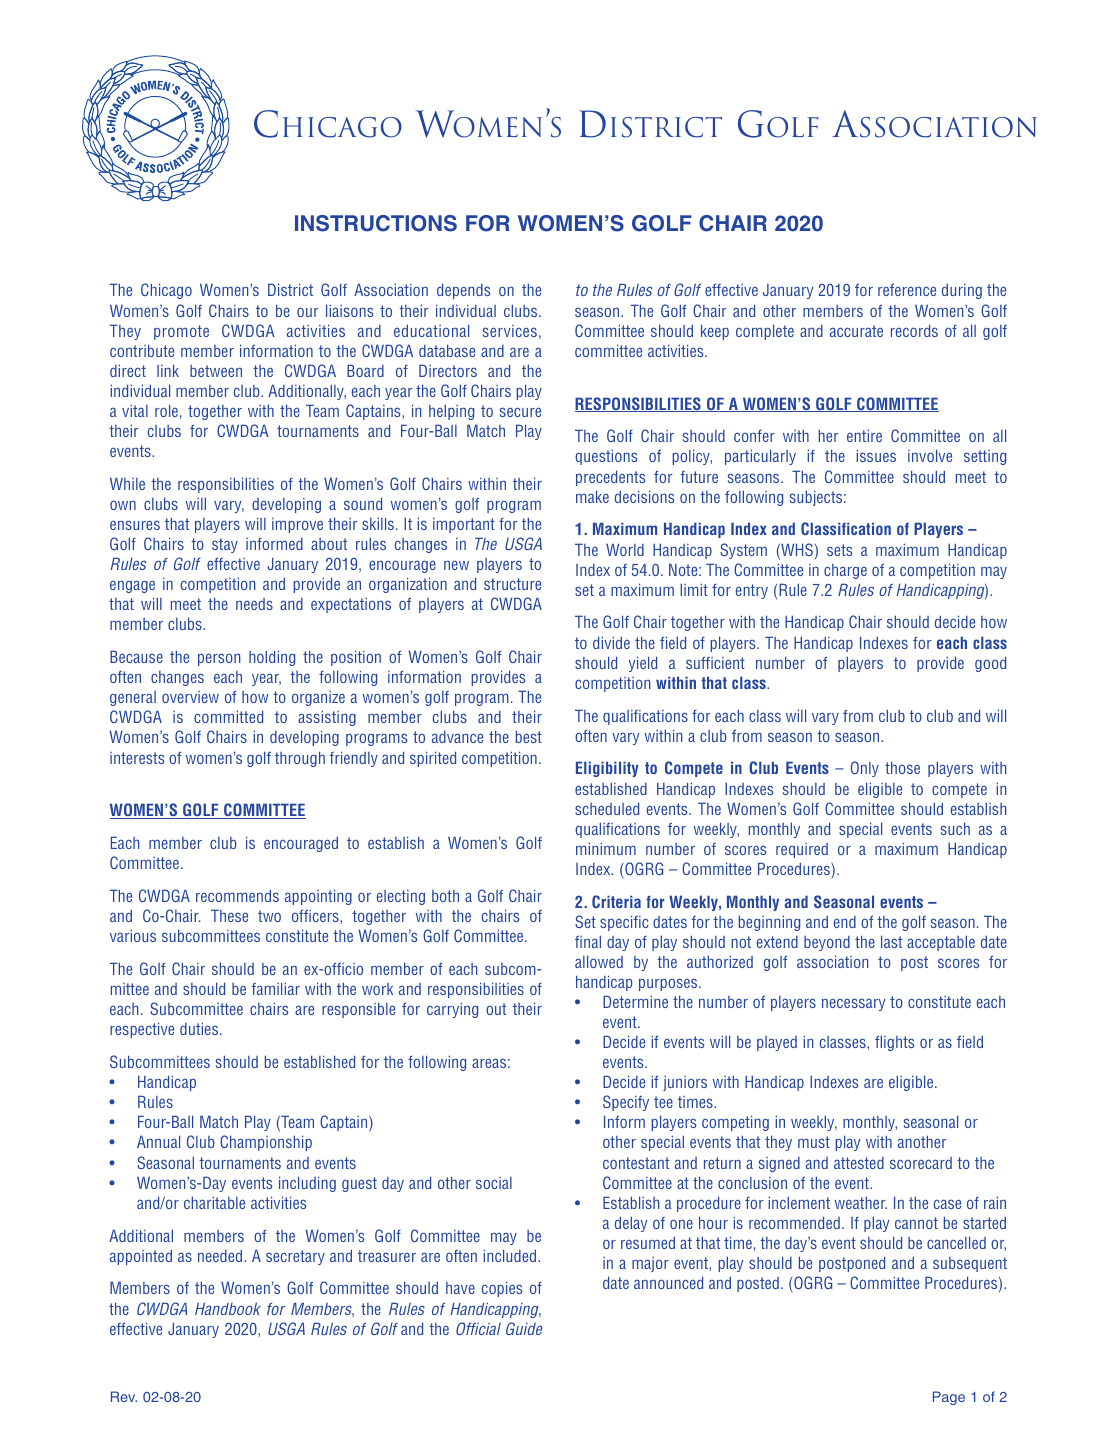 This document has width=1117, height=1445. What do you see at coordinates (845, 571) in the document?
I see `charge` at bounding box center [845, 571].
